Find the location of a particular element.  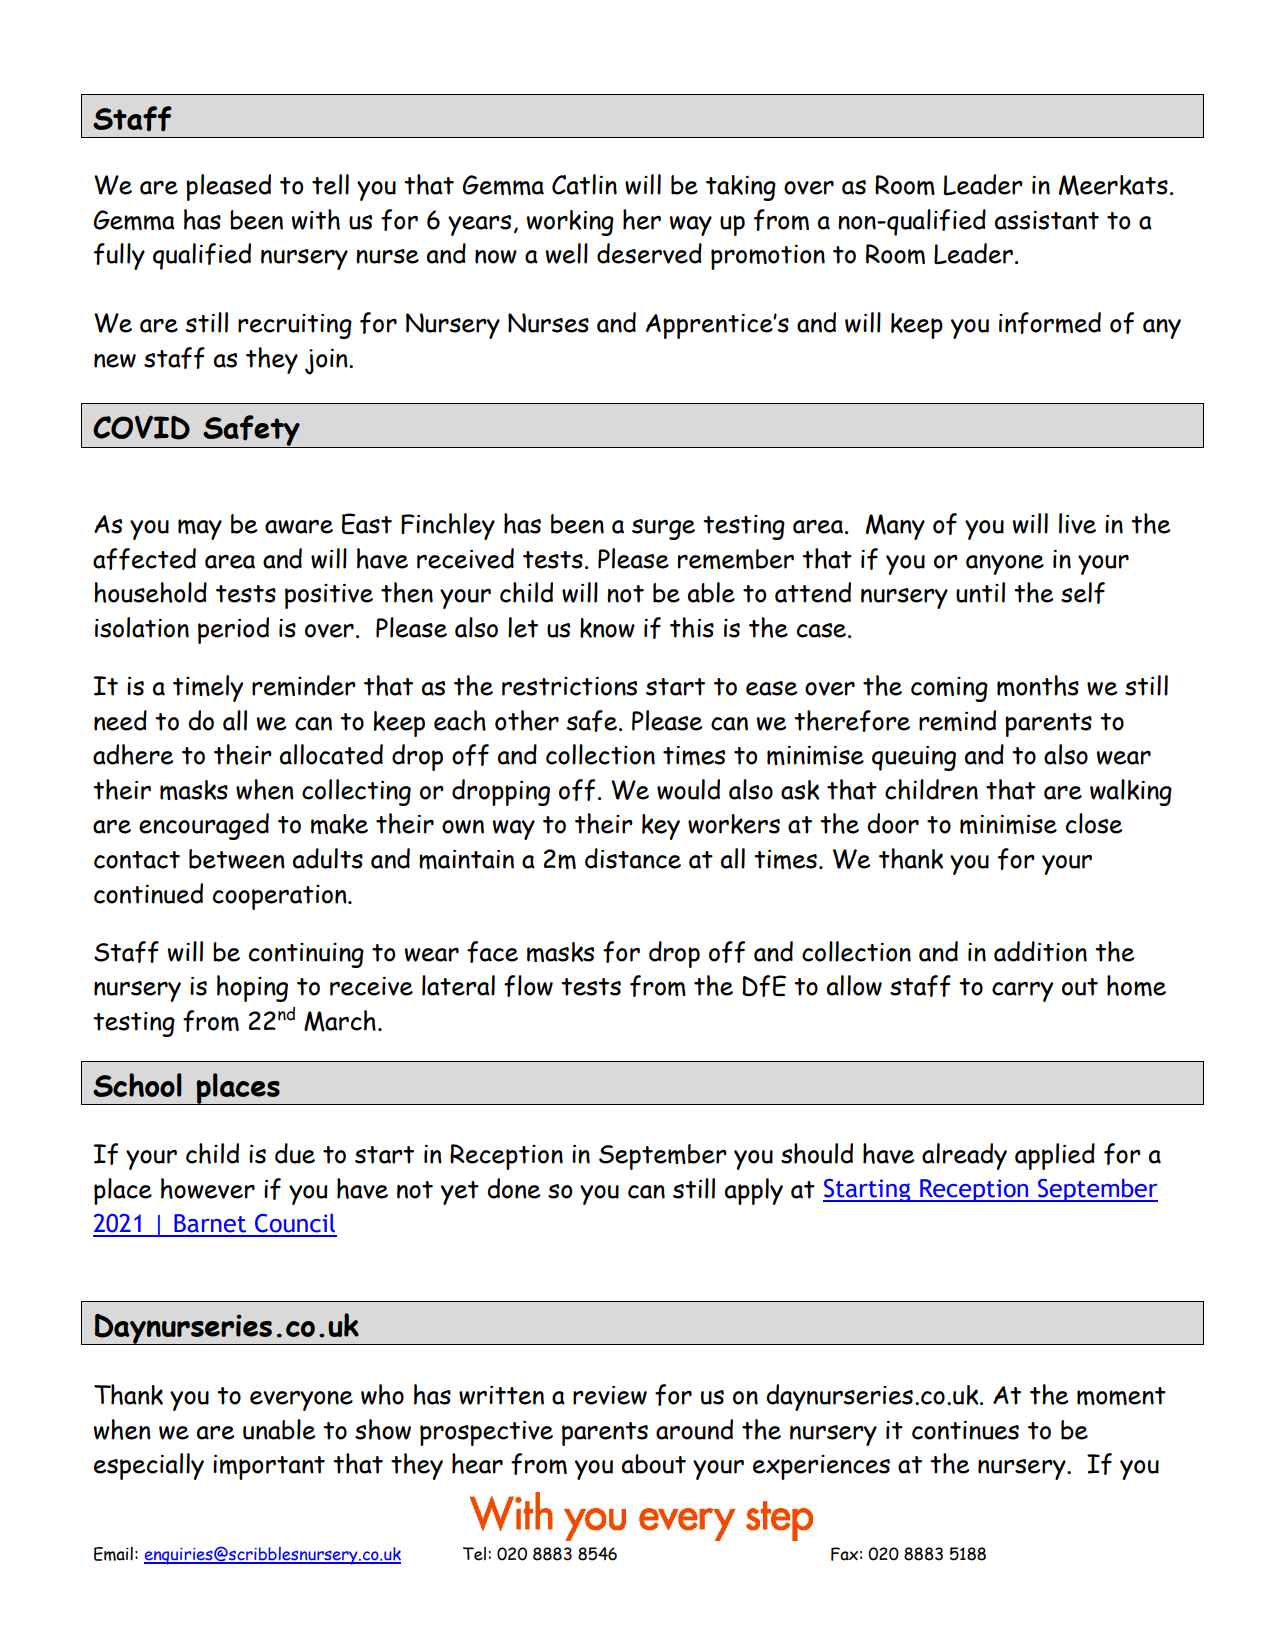

assistant is located at coordinates (1047, 220).
